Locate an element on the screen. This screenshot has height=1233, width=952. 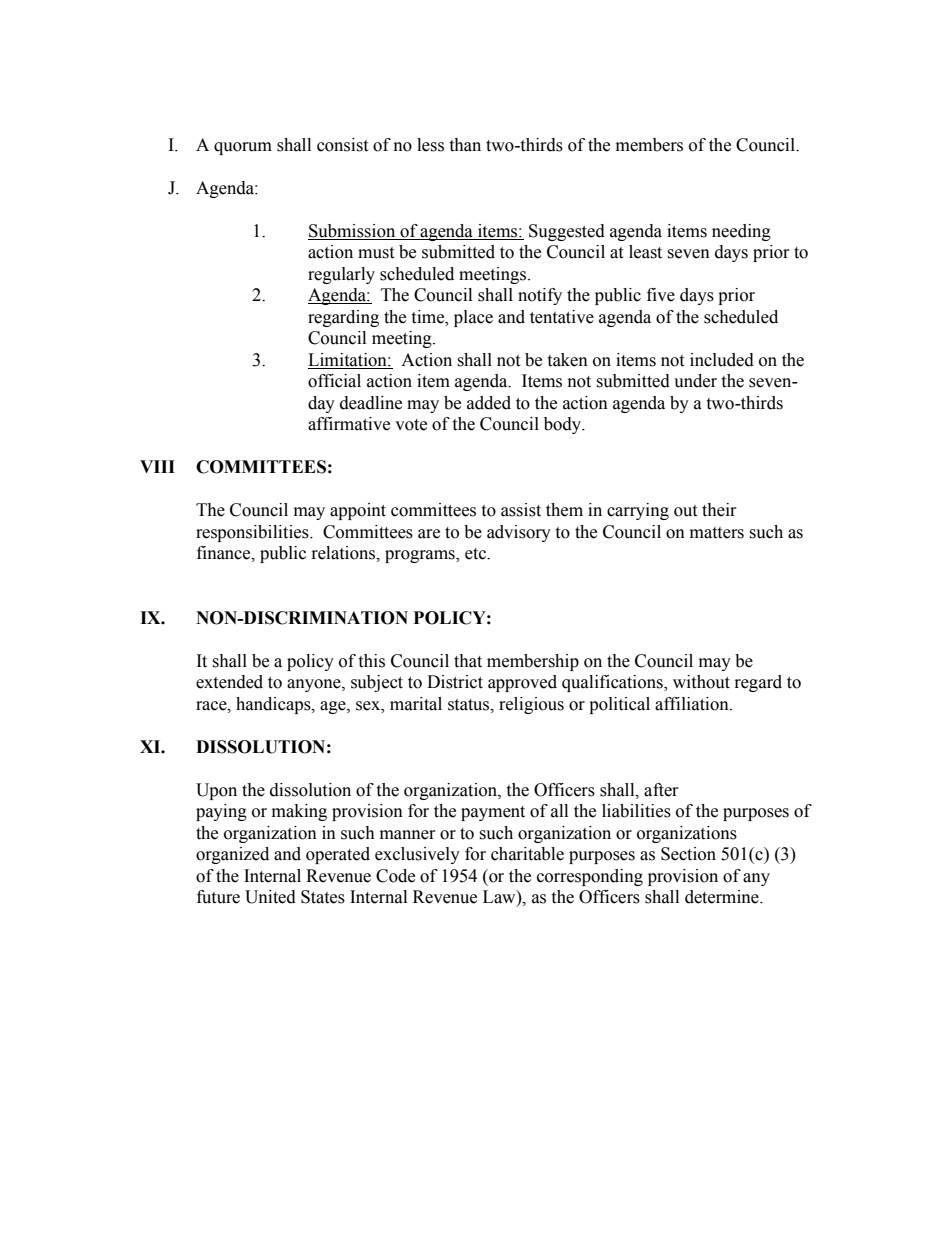
carrying is located at coordinates (638, 511).
